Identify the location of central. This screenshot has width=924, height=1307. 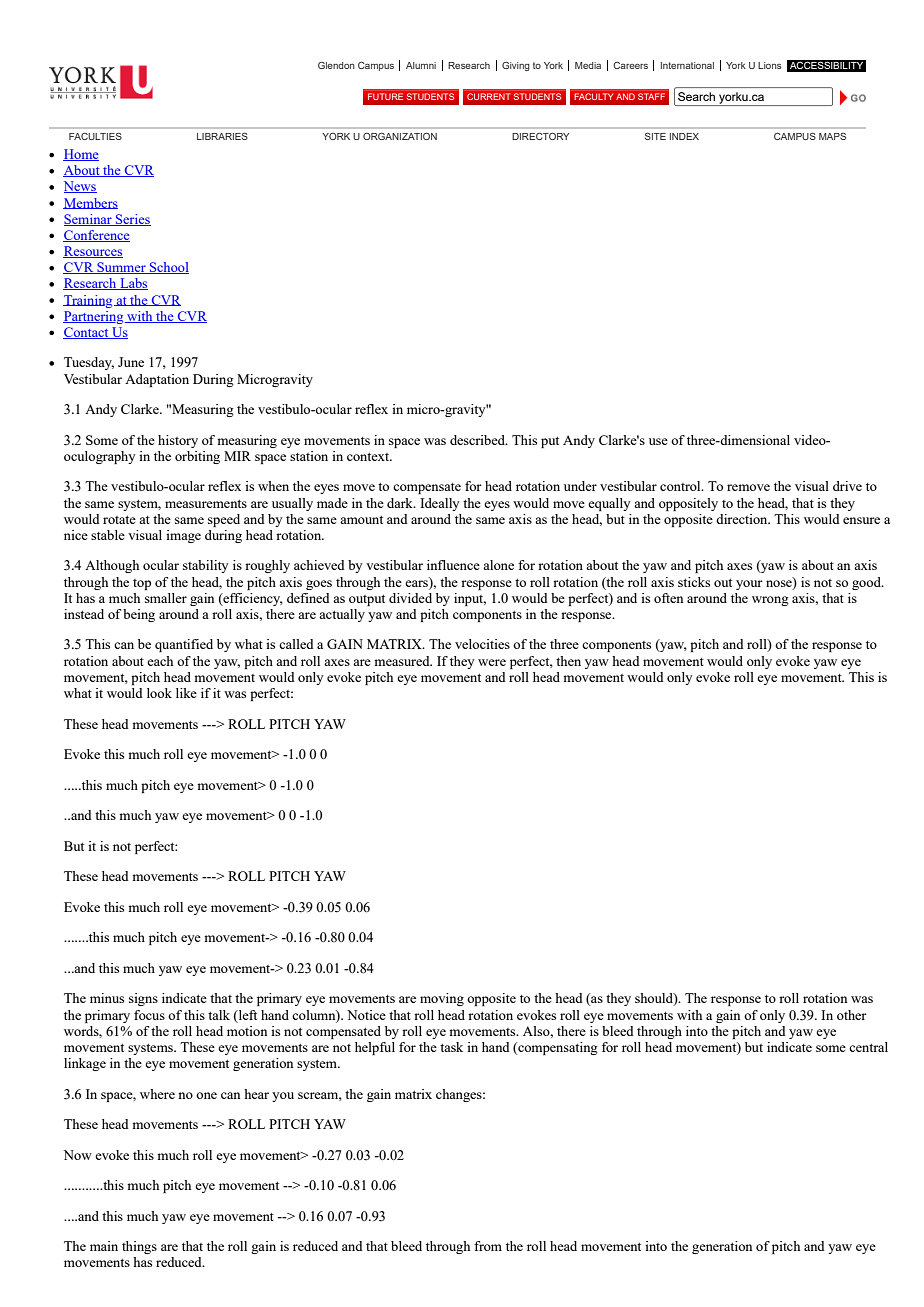
(868, 1047).
